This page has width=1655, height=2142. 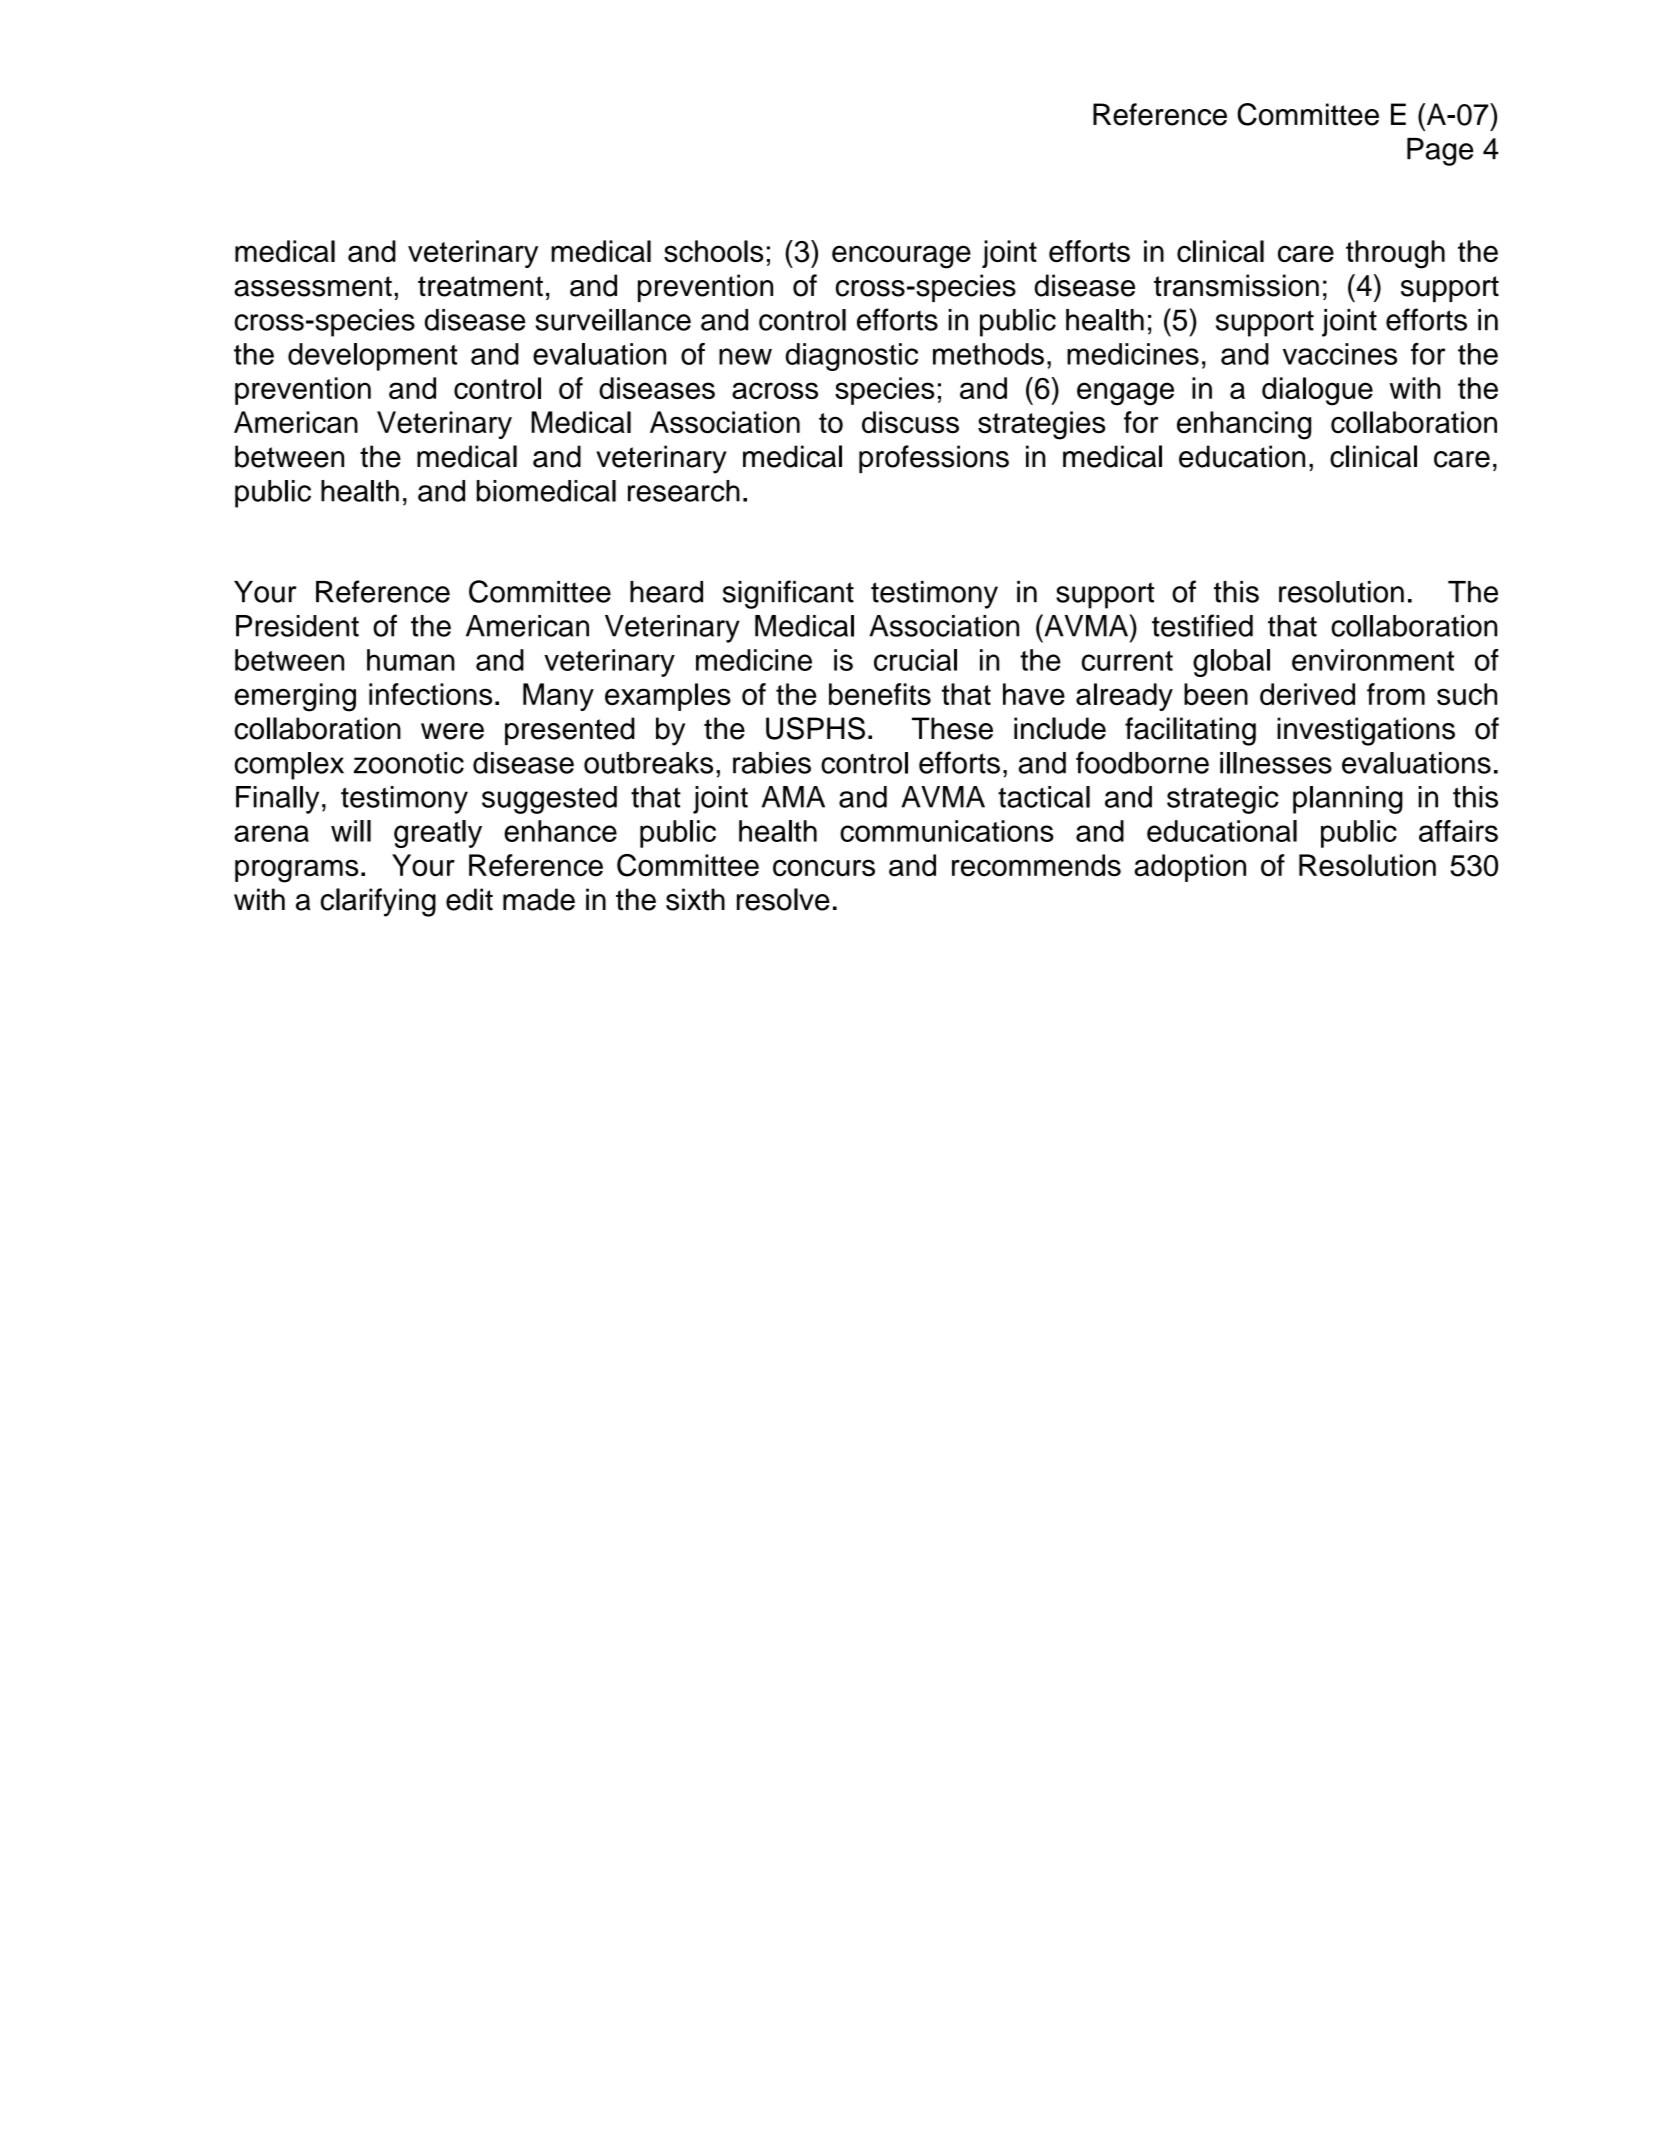 I want to click on research, so click(x=684, y=491).
